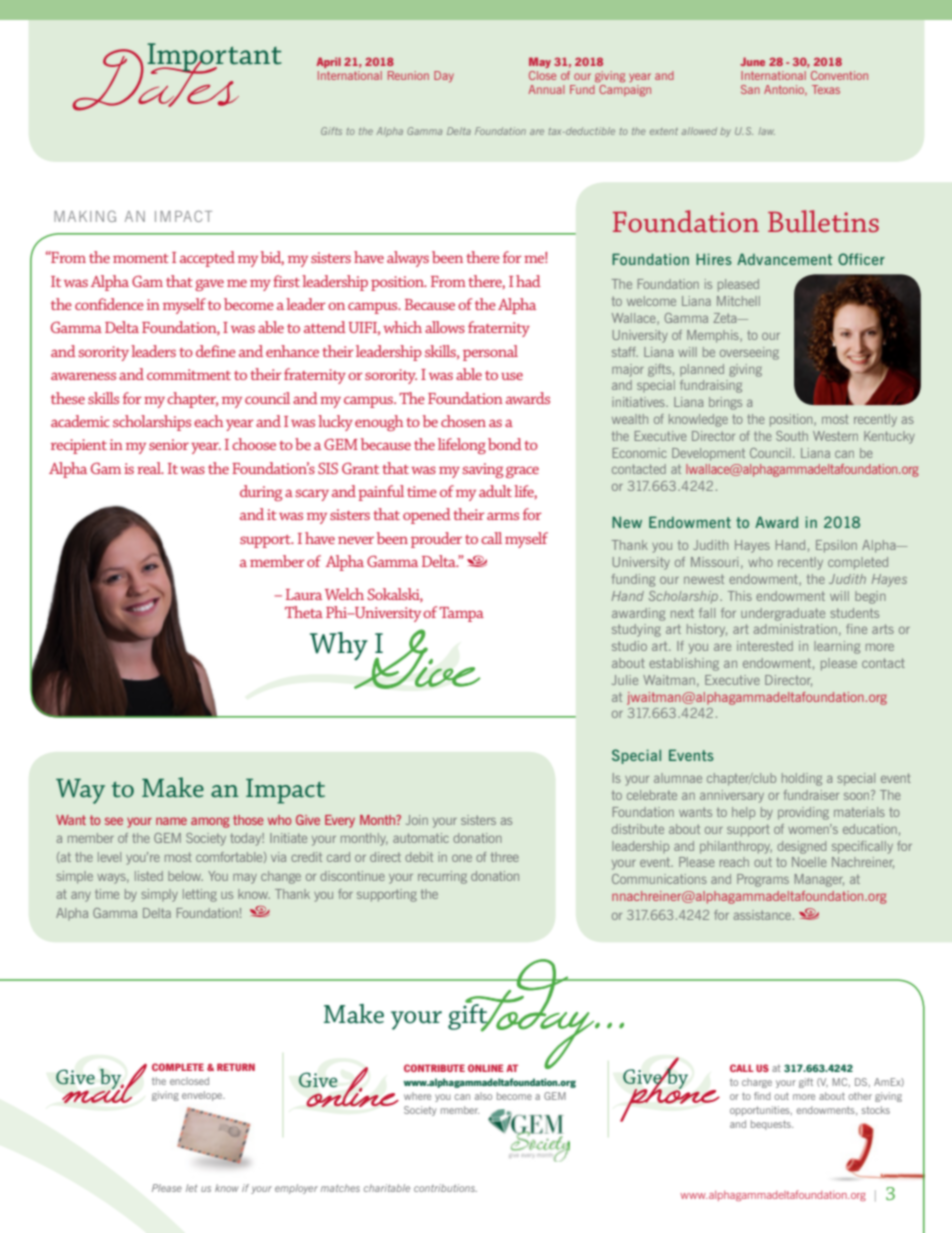 The image size is (952, 1233). What do you see at coordinates (490, 353) in the screenshot?
I see `personal` at bounding box center [490, 353].
